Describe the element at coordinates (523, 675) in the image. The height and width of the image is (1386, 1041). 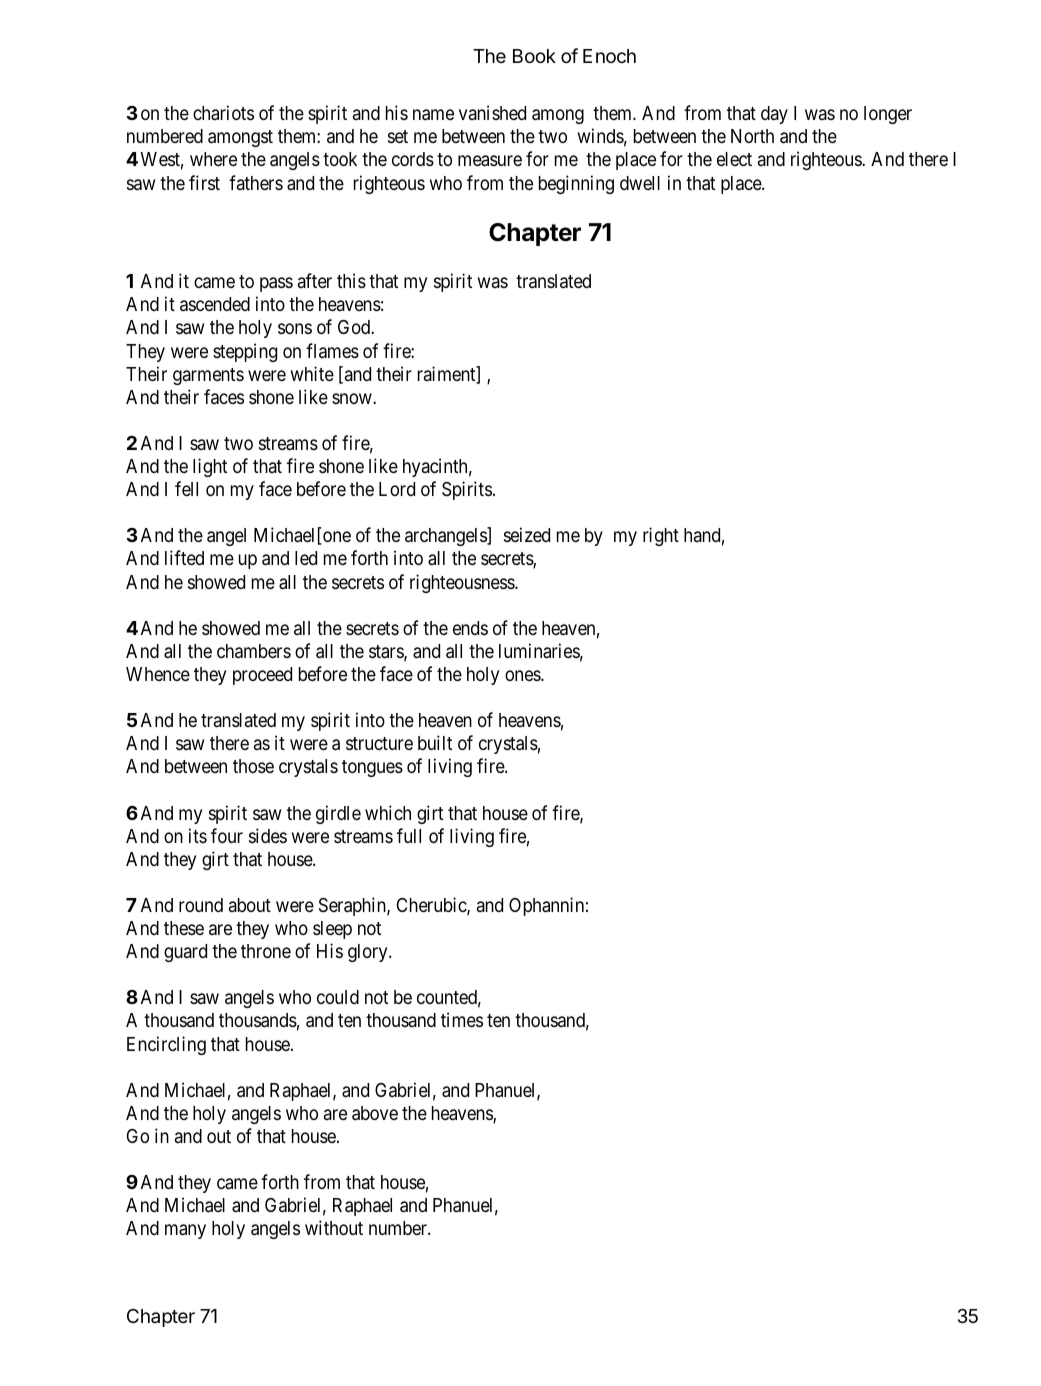
I see `ones` at that location.
